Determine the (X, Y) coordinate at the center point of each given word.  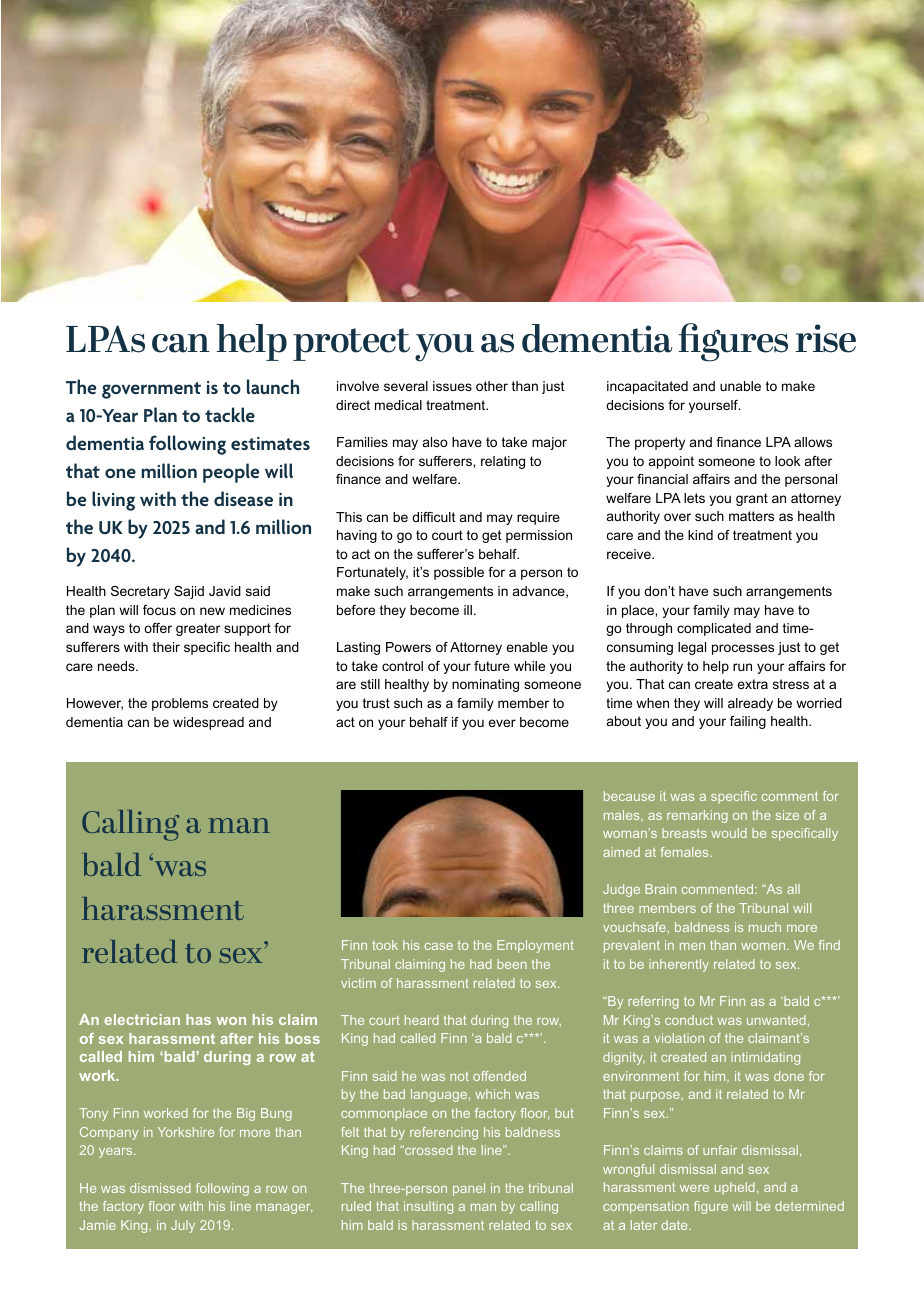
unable (740, 386)
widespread (208, 723)
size (787, 815)
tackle (230, 414)
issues (452, 386)
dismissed (160, 1188)
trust (376, 703)
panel (469, 1189)
